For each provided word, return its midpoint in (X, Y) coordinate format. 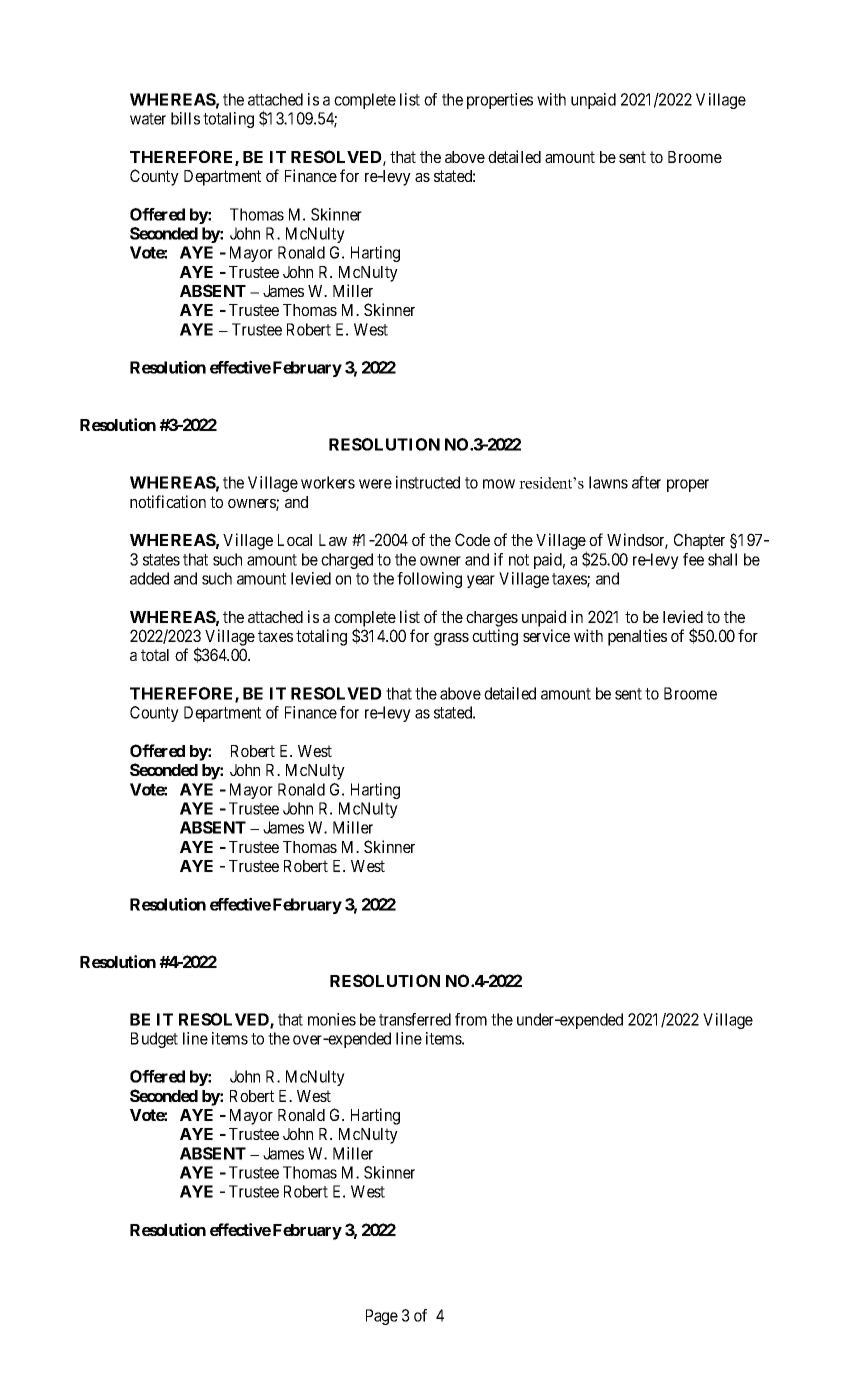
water (148, 119)
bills (185, 118)
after (646, 482)
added (149, 578)
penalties (637, 637)
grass (451, 639)
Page (382, 1317)
